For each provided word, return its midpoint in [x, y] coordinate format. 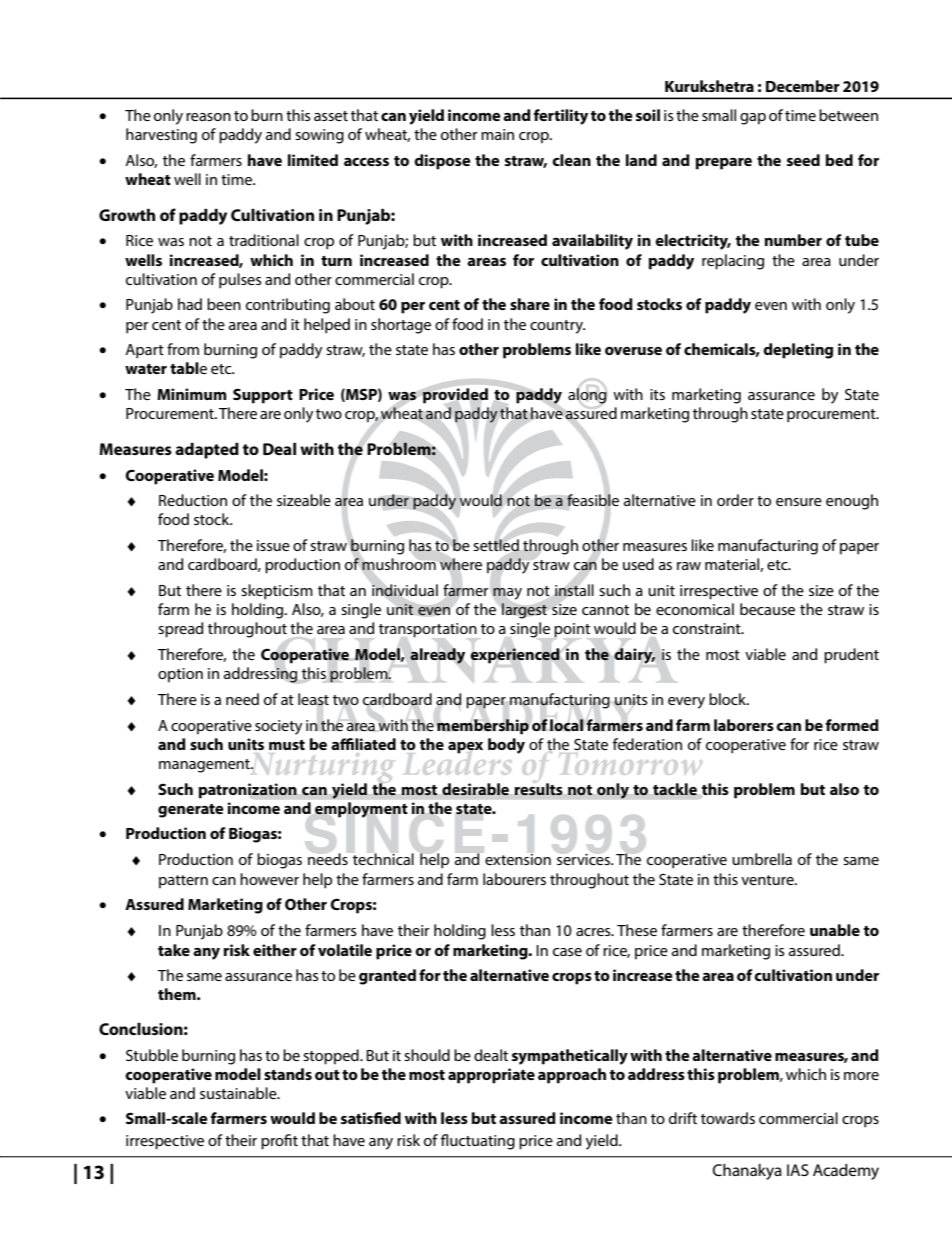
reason [208, 117]
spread [181, 630]
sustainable [239, 1093]
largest [524, 611]
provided [455, 395]
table [188, 368]
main [497, 134]
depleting [798, 351]
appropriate [491, 1076]
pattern [183, 882]
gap [753, 119]
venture [768, 880]
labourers [514, 879]
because [767, 609]
